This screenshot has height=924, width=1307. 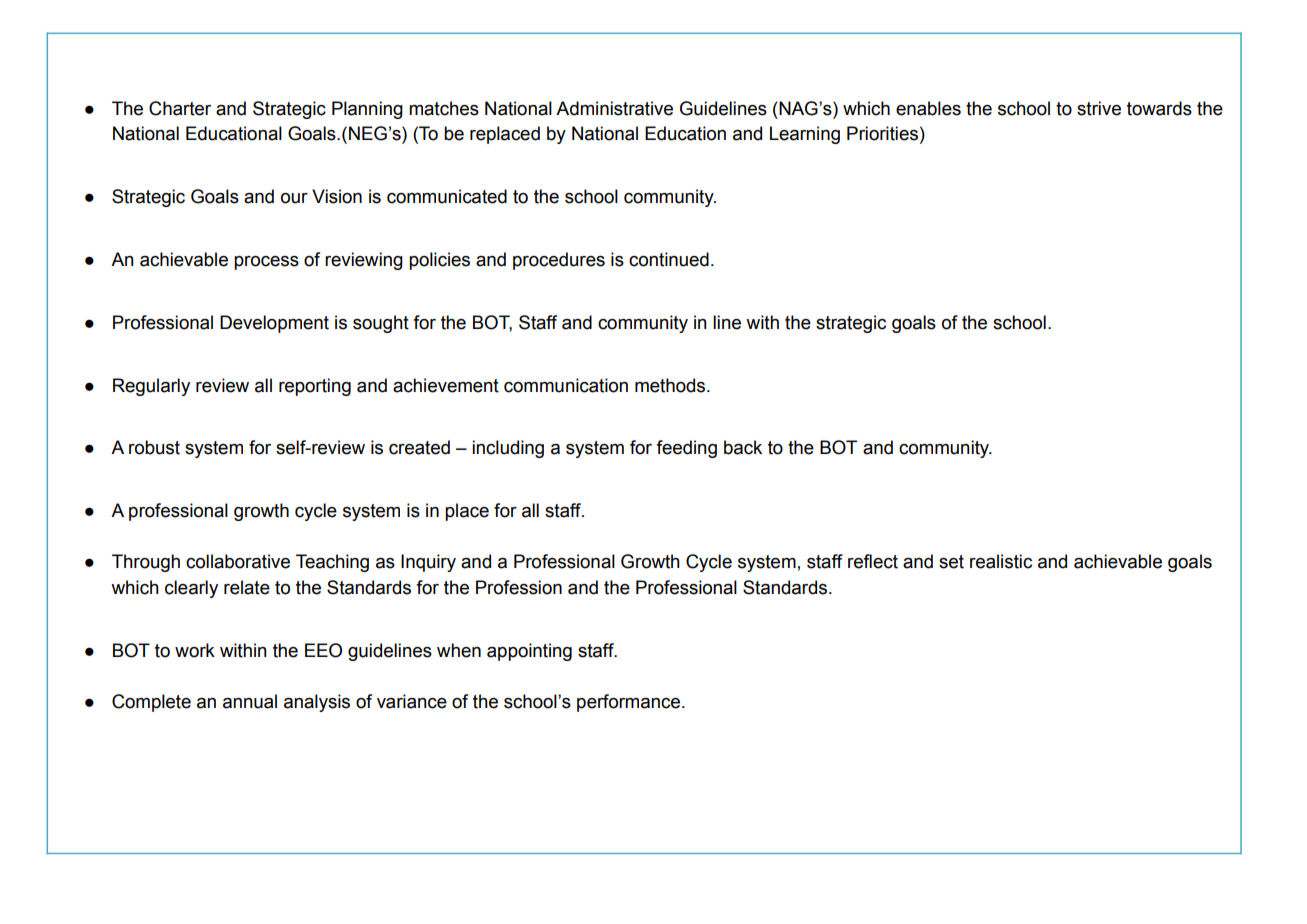 I want to click on methods, so click(x=671, y=385).
